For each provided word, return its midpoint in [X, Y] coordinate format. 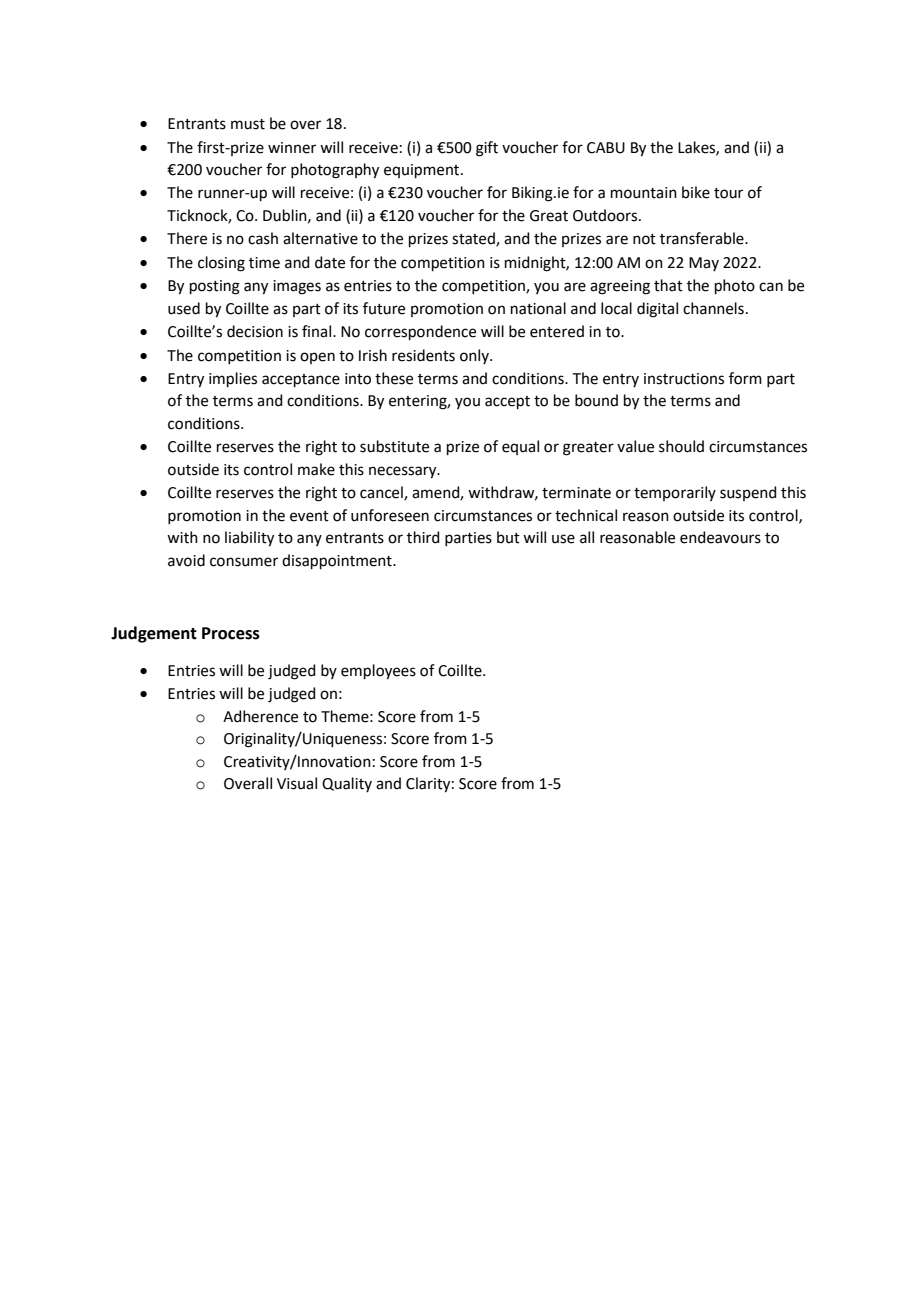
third [423, 537]
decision [255, 331]
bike [696, 192]
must [248, 124]
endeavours [720, 537]
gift [487, 149]
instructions [684, 379]
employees [378, 672]
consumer [244, 562]
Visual [297, 783]
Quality [347, 784]
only [475, 356]
